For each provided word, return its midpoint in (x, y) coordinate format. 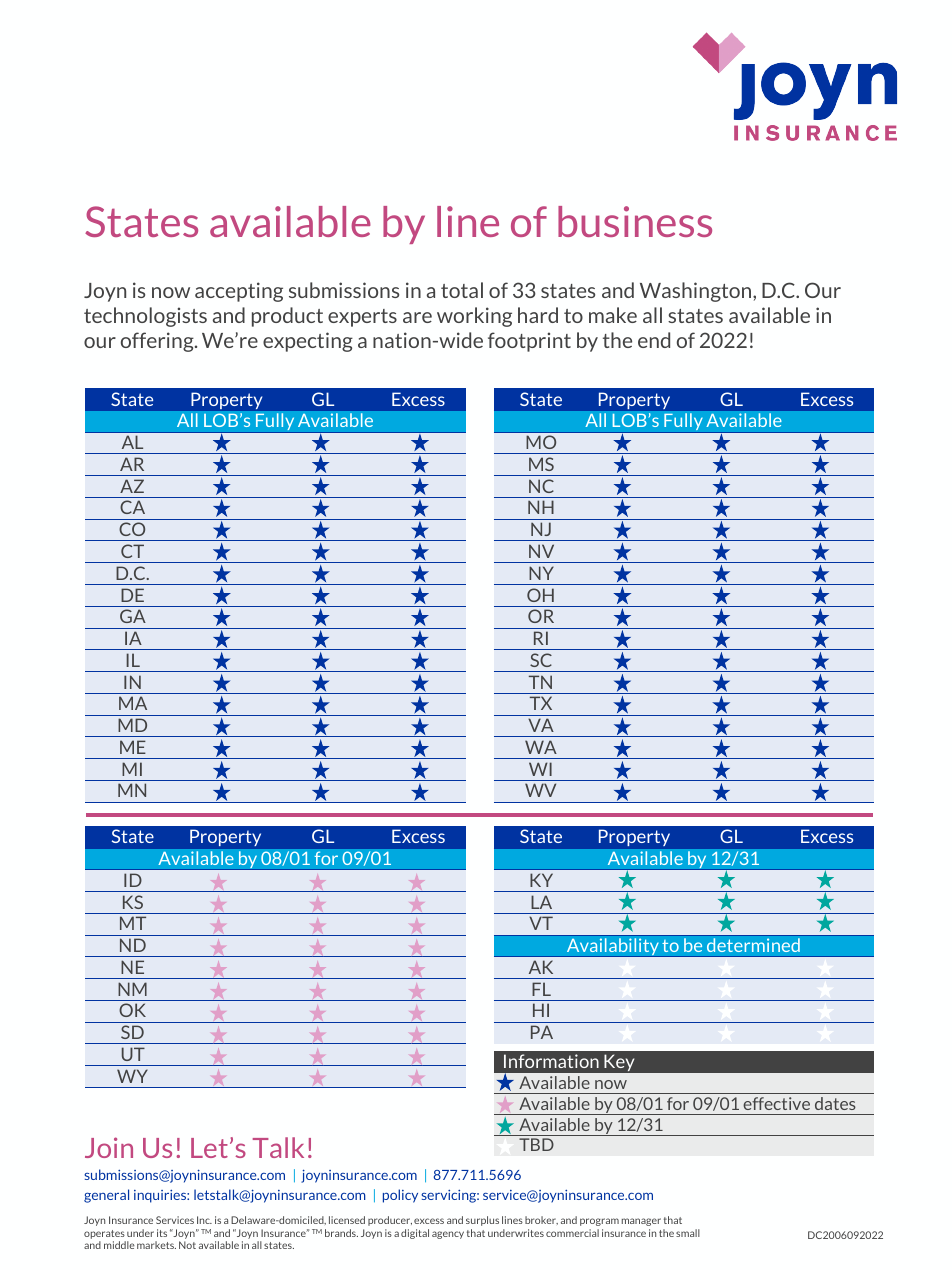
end (654, 340)
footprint (529, 342)
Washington (697, 292)
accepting (239, 292)
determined (753, 945)
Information (551, 1061)
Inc (204, 1220)
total (462, 290)
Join (109, 1147)
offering (158, 342)
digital (415, 1234)
